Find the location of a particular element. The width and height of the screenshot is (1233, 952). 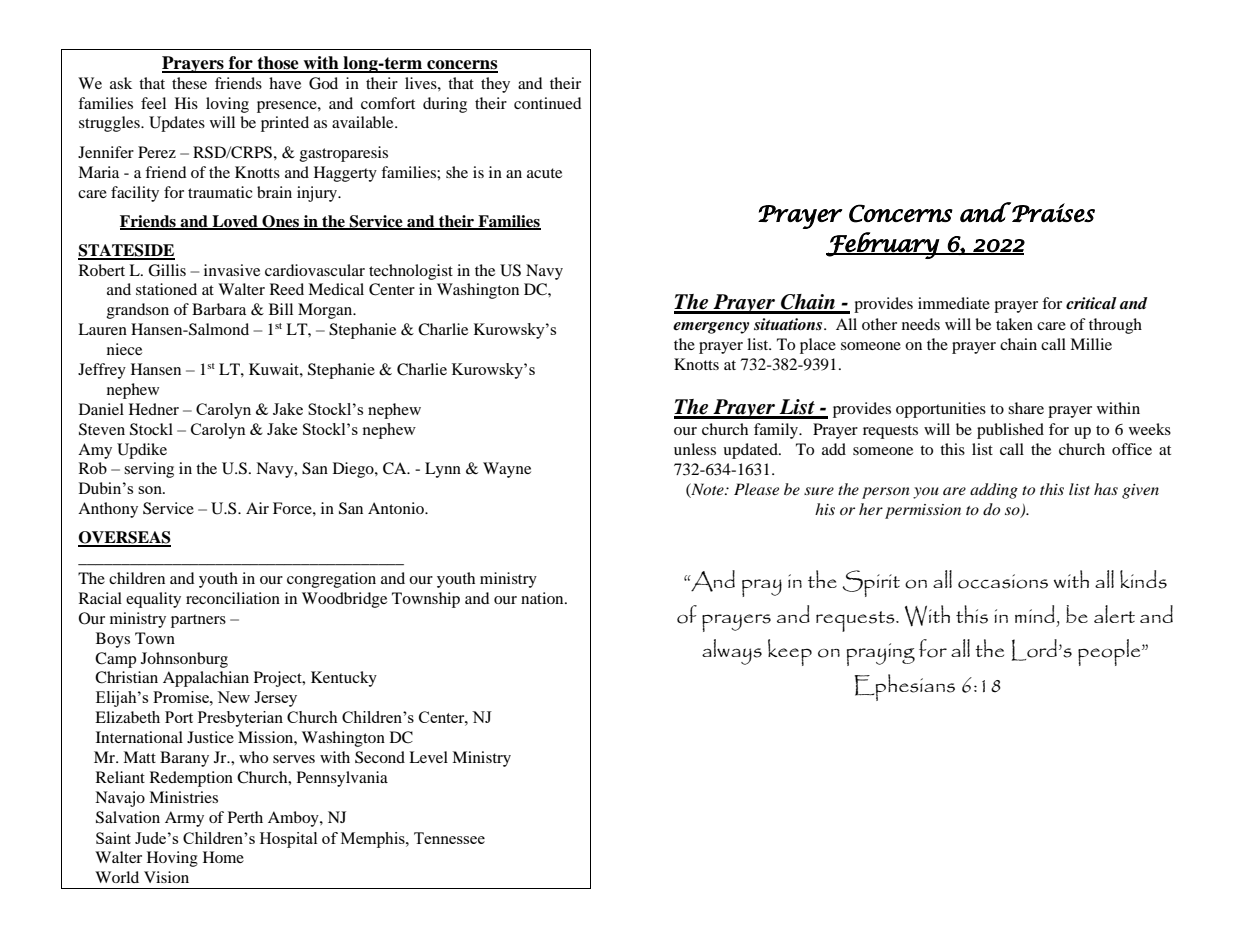

loving is located at coordinates (227, 105).
